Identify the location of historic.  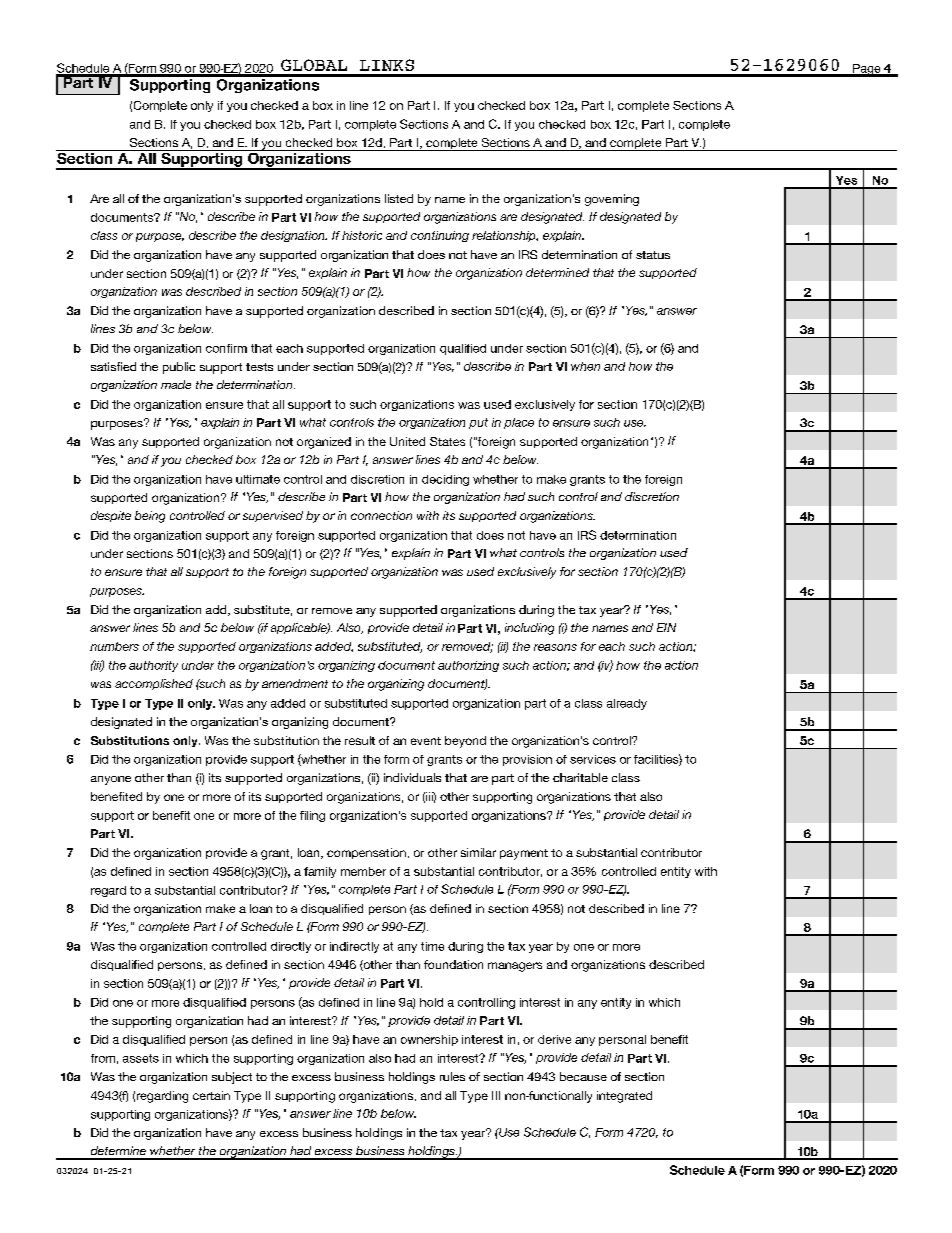
(362, 235).
